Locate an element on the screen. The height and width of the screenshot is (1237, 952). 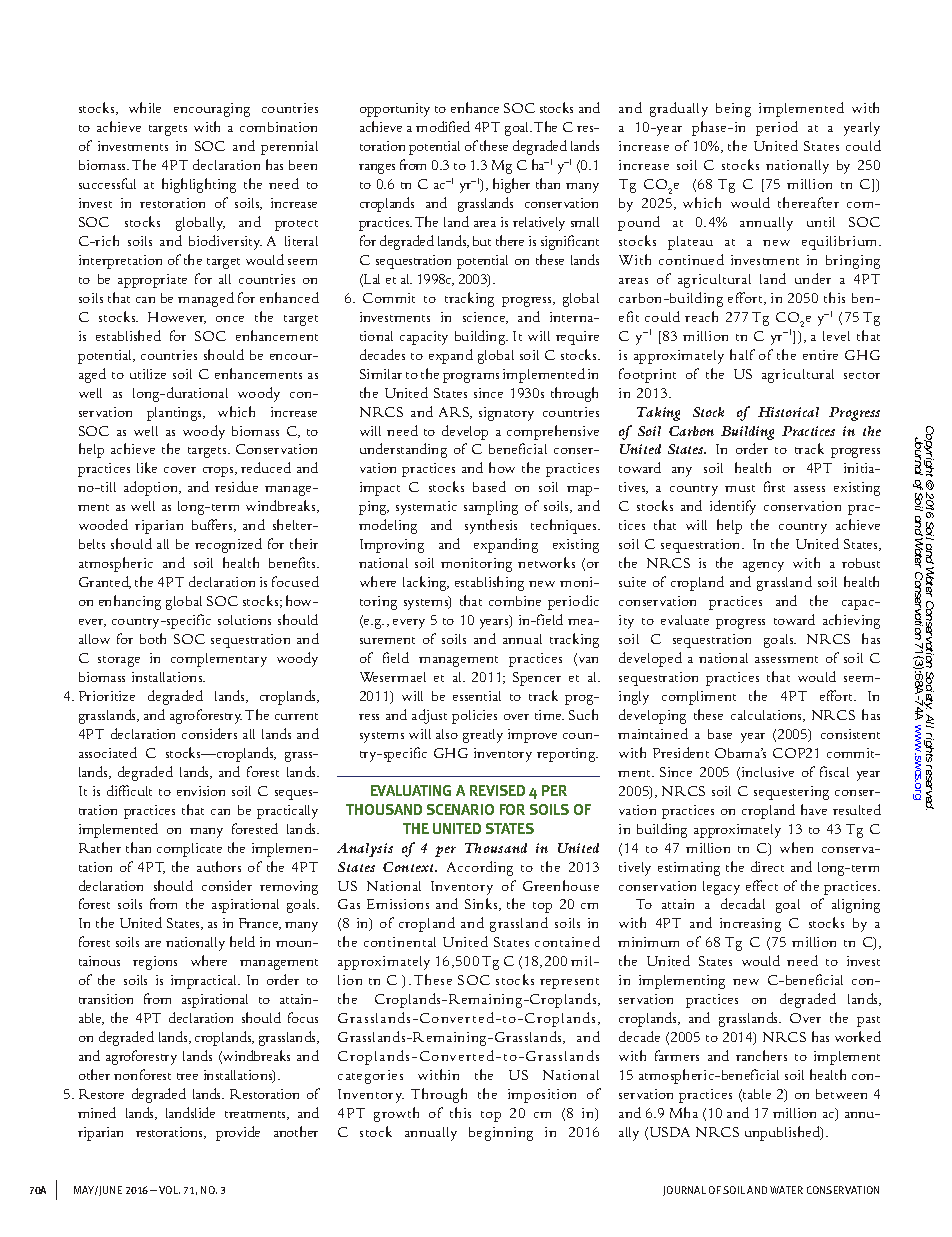
half is located at coordinates (742, 354).
